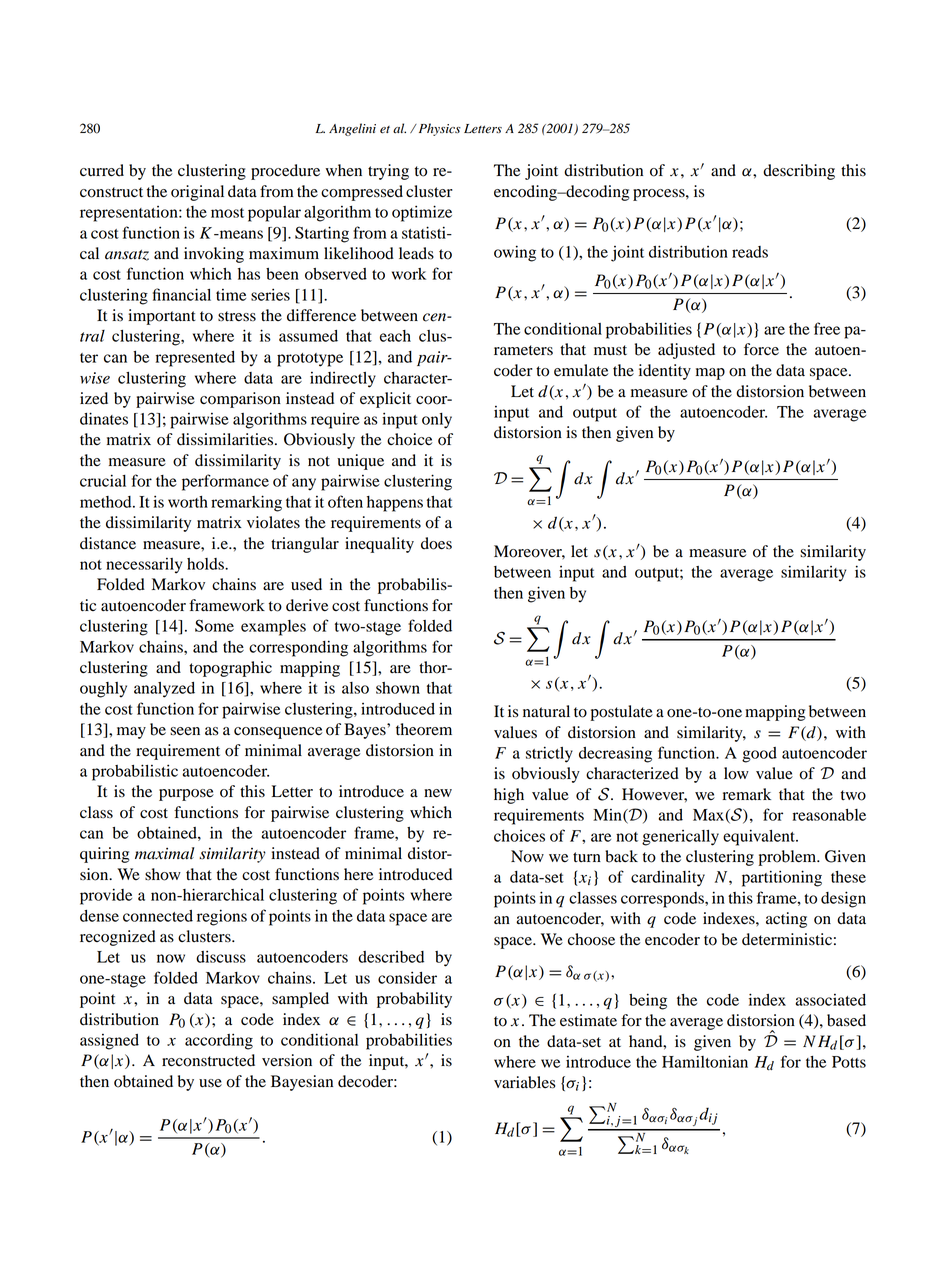 This screenshot has height=1288, width=940. Describe the element at coordinates (524, 1082) in the screenshot. I see `variables` at that location.
